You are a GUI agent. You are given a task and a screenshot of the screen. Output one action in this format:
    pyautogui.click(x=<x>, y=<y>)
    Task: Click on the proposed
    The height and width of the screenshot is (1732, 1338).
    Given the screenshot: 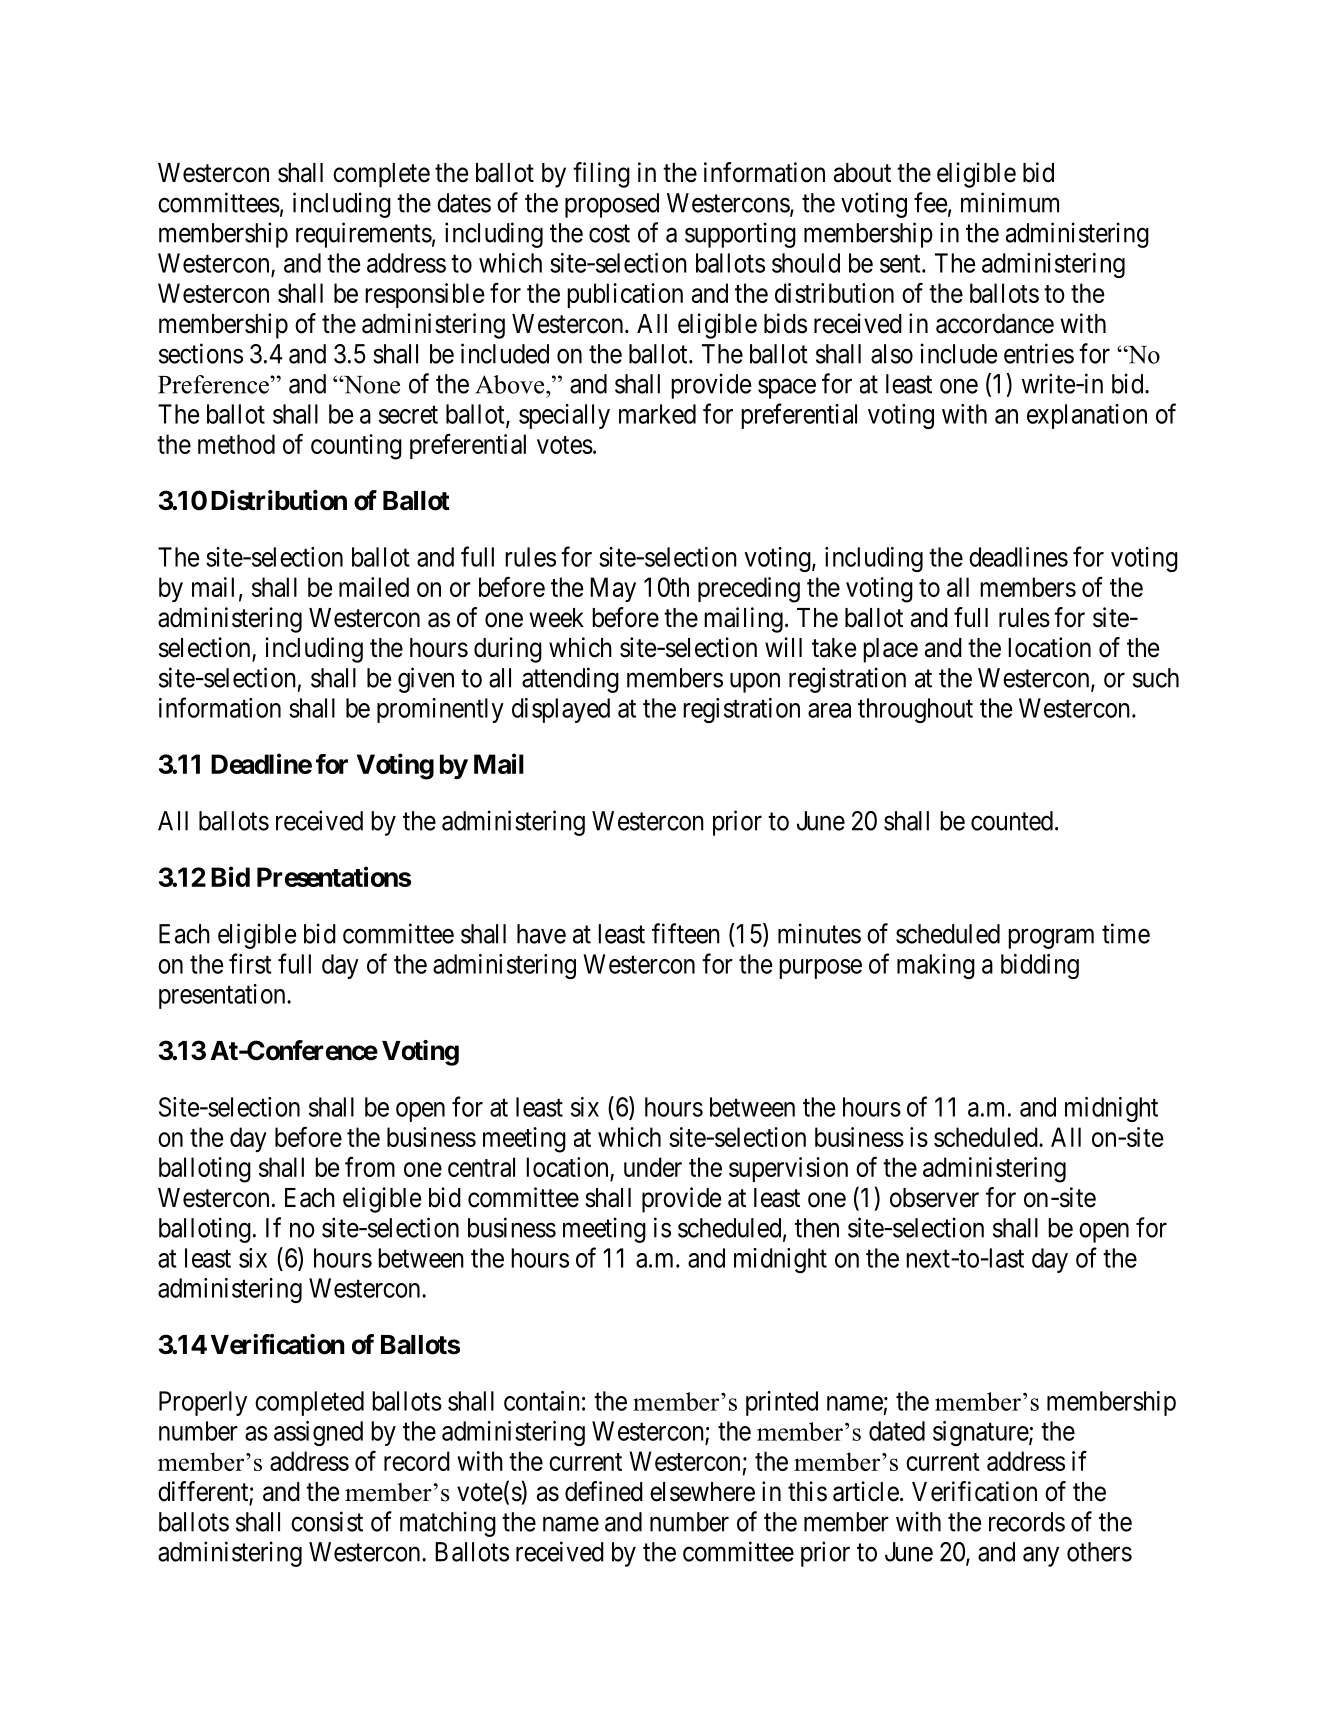 What is the action you would take?
    pyautogui.click(x=612, y=205)
